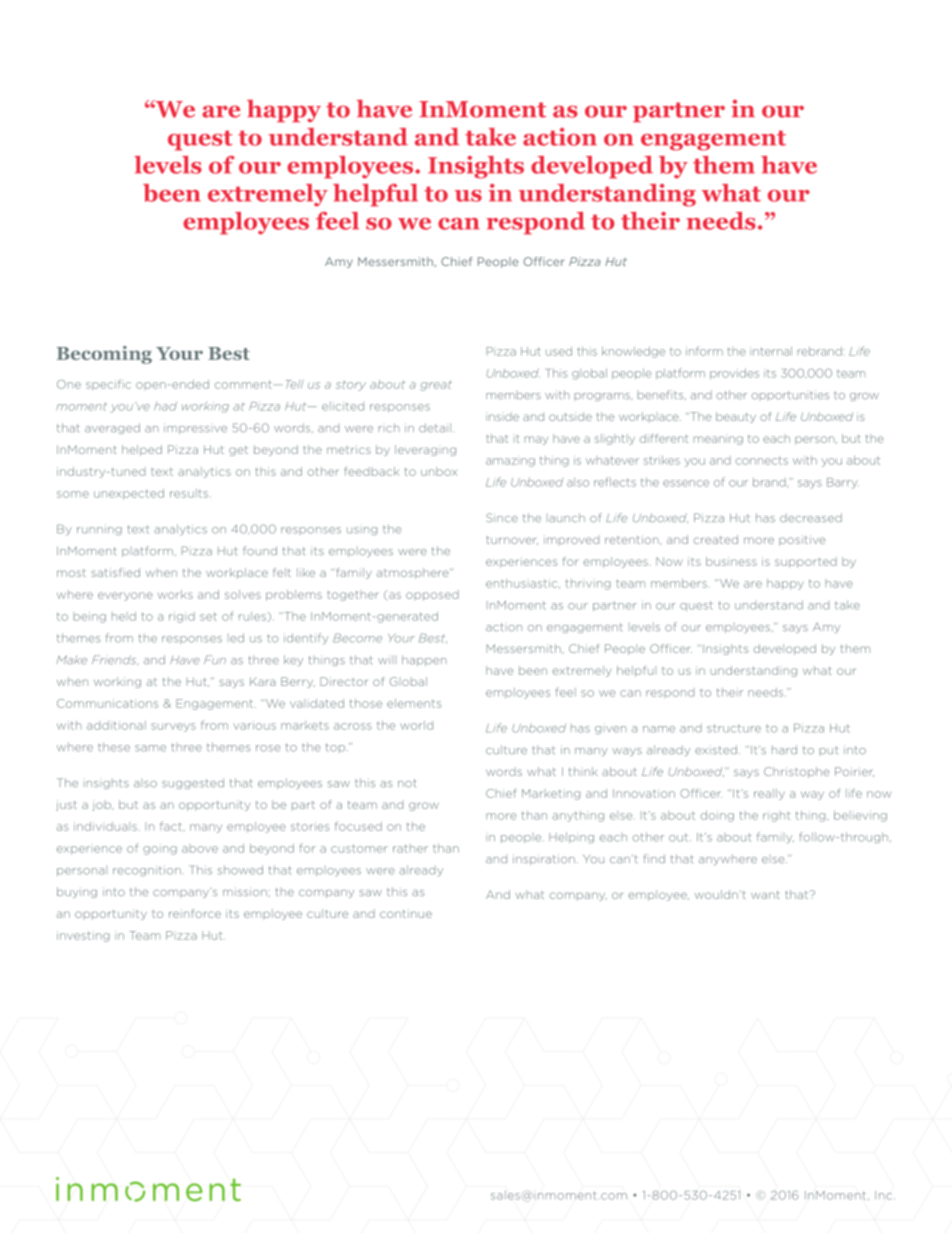 Image resolution: width=952 pixels, height=1233 pixels. I want to click on provides, so click(734, 373).
